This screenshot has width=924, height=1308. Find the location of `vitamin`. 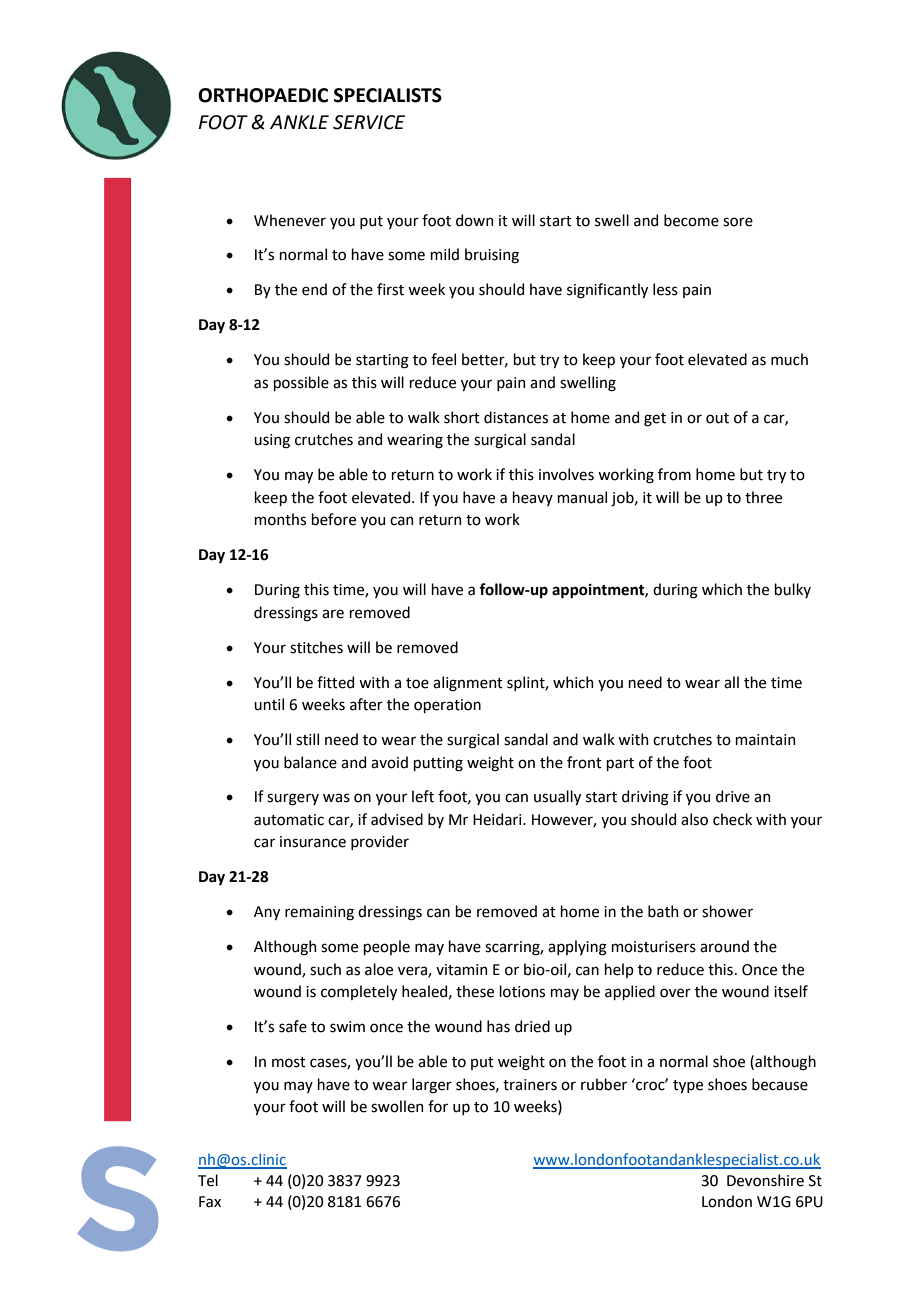

vitamin is located at coordinates (461, 970).
